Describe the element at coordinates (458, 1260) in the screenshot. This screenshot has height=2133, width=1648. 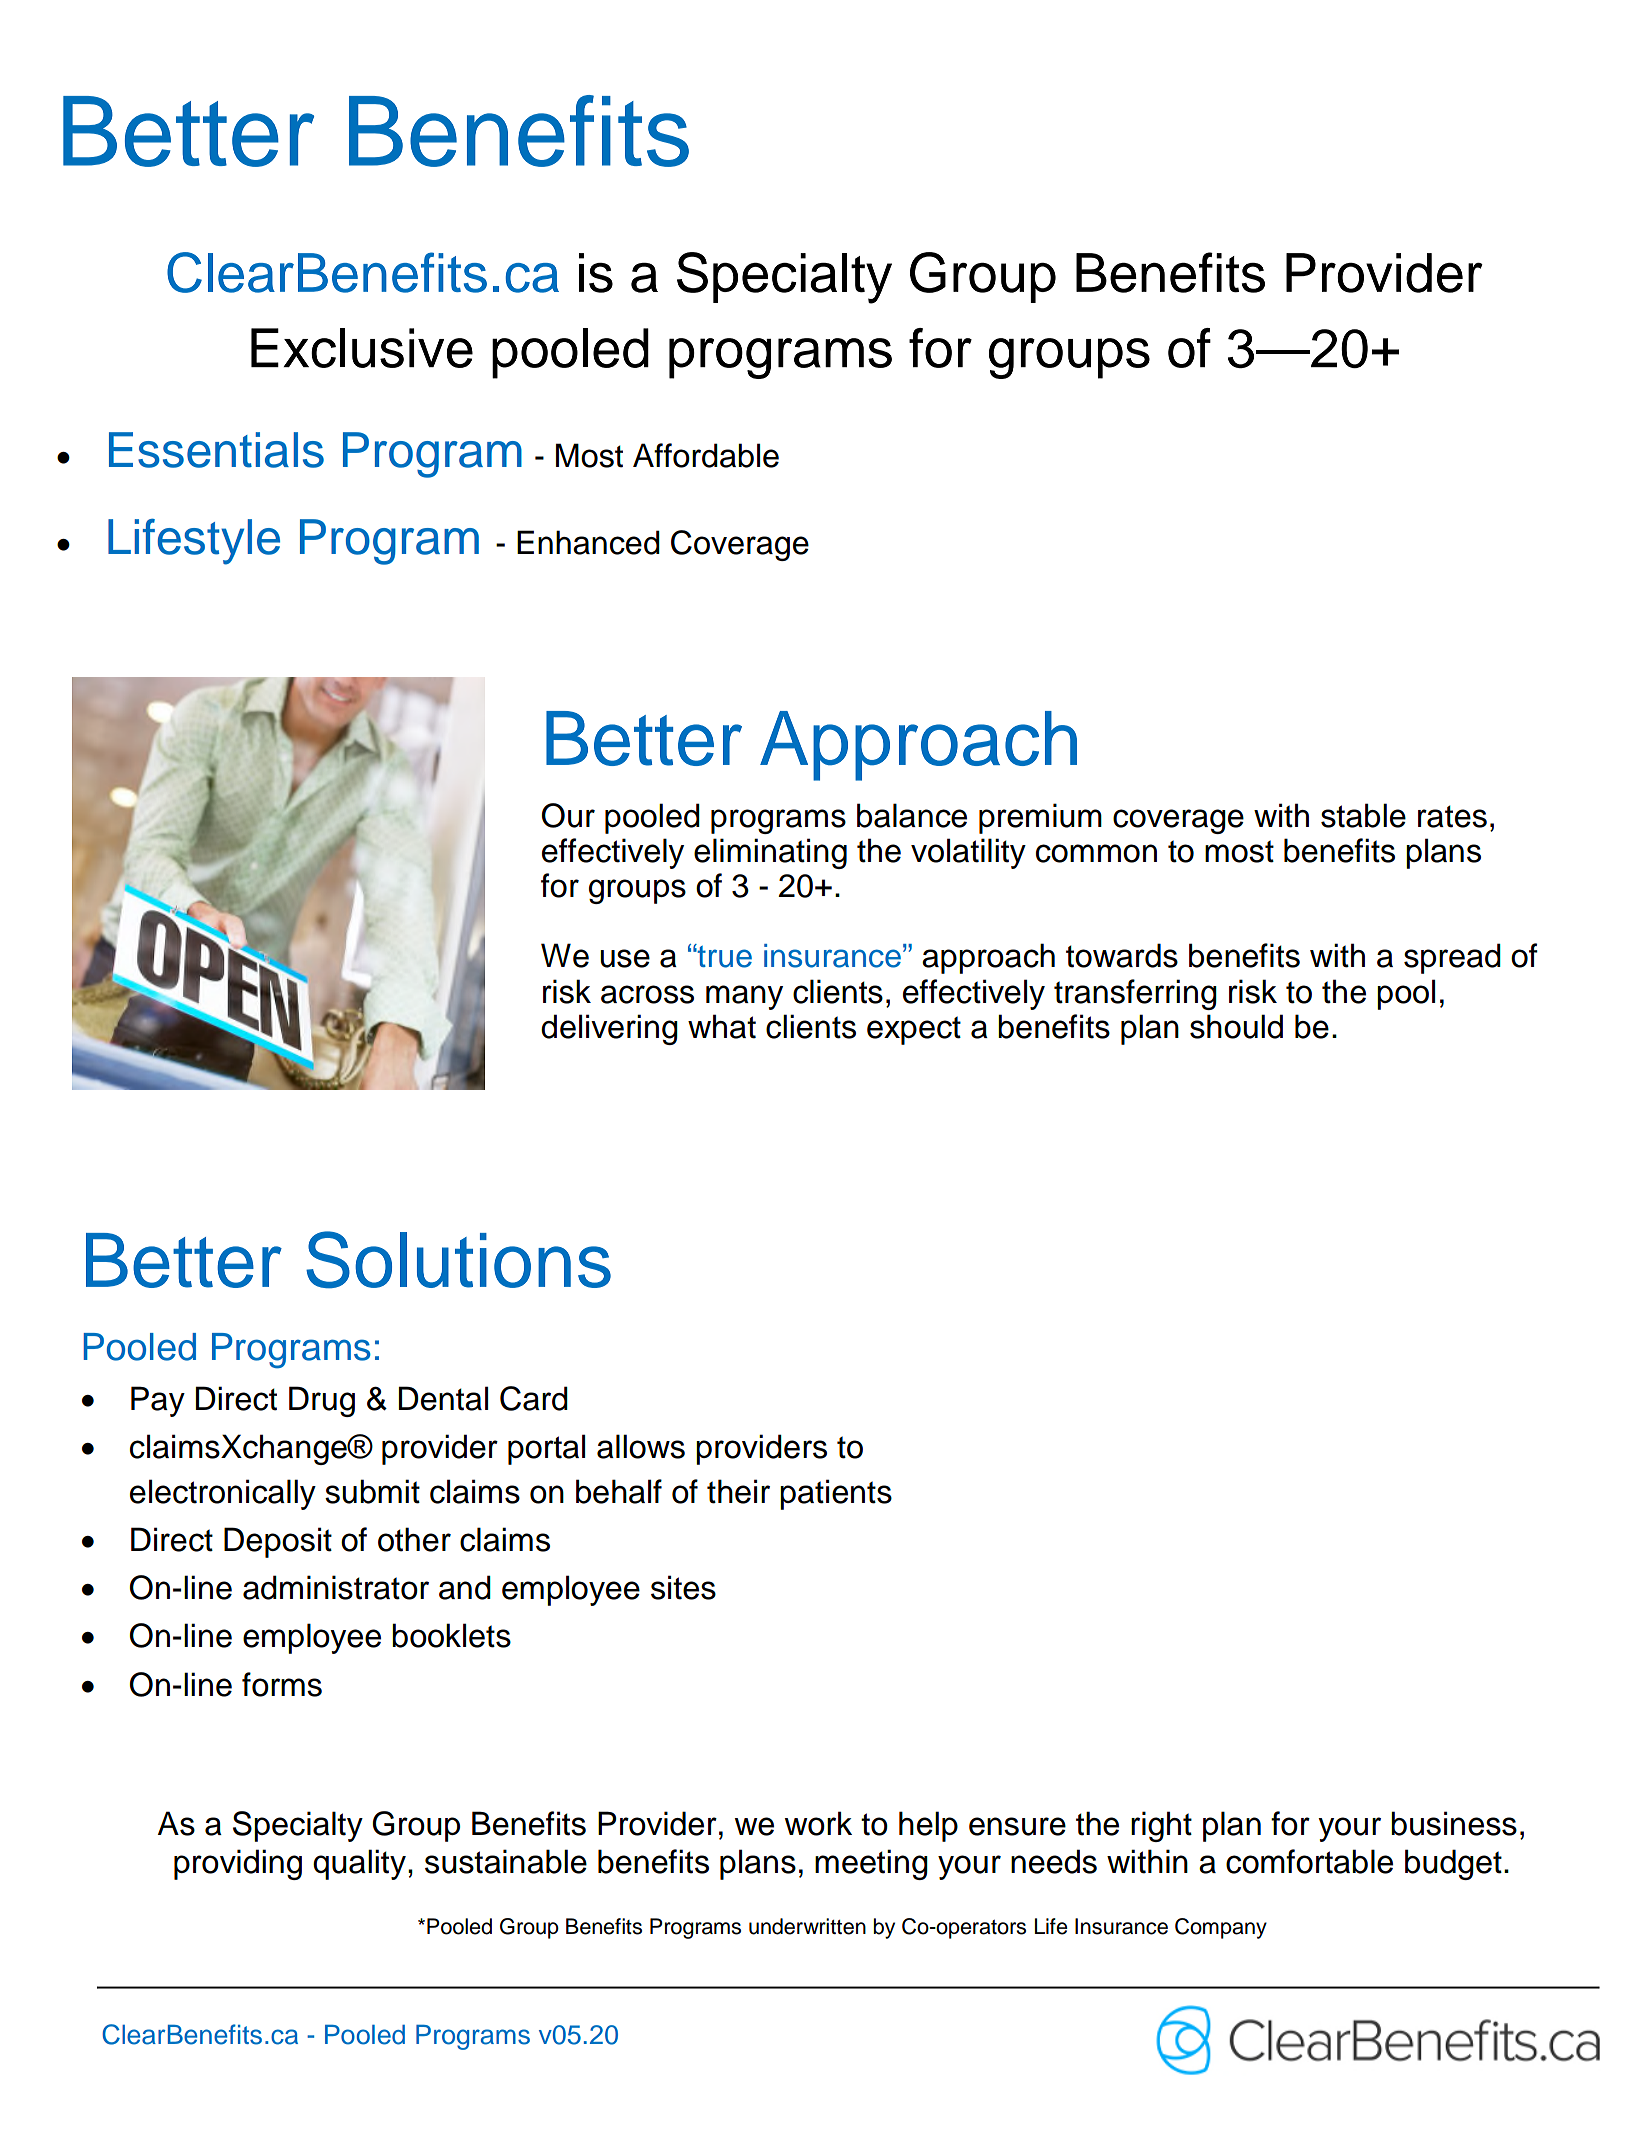
I see `Solutions` at that location.
